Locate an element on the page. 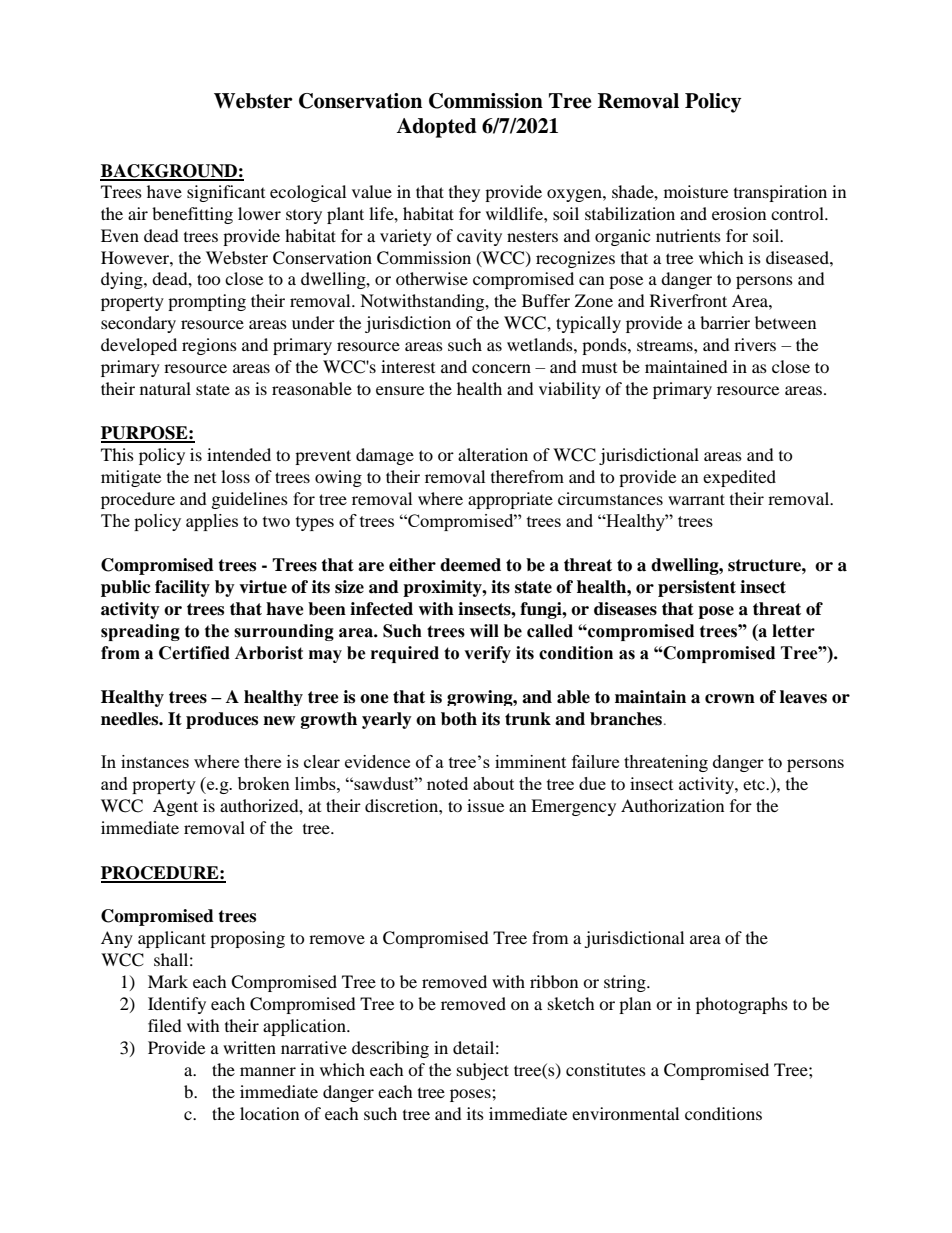  Adopted is located at coordinates (436, 128).
